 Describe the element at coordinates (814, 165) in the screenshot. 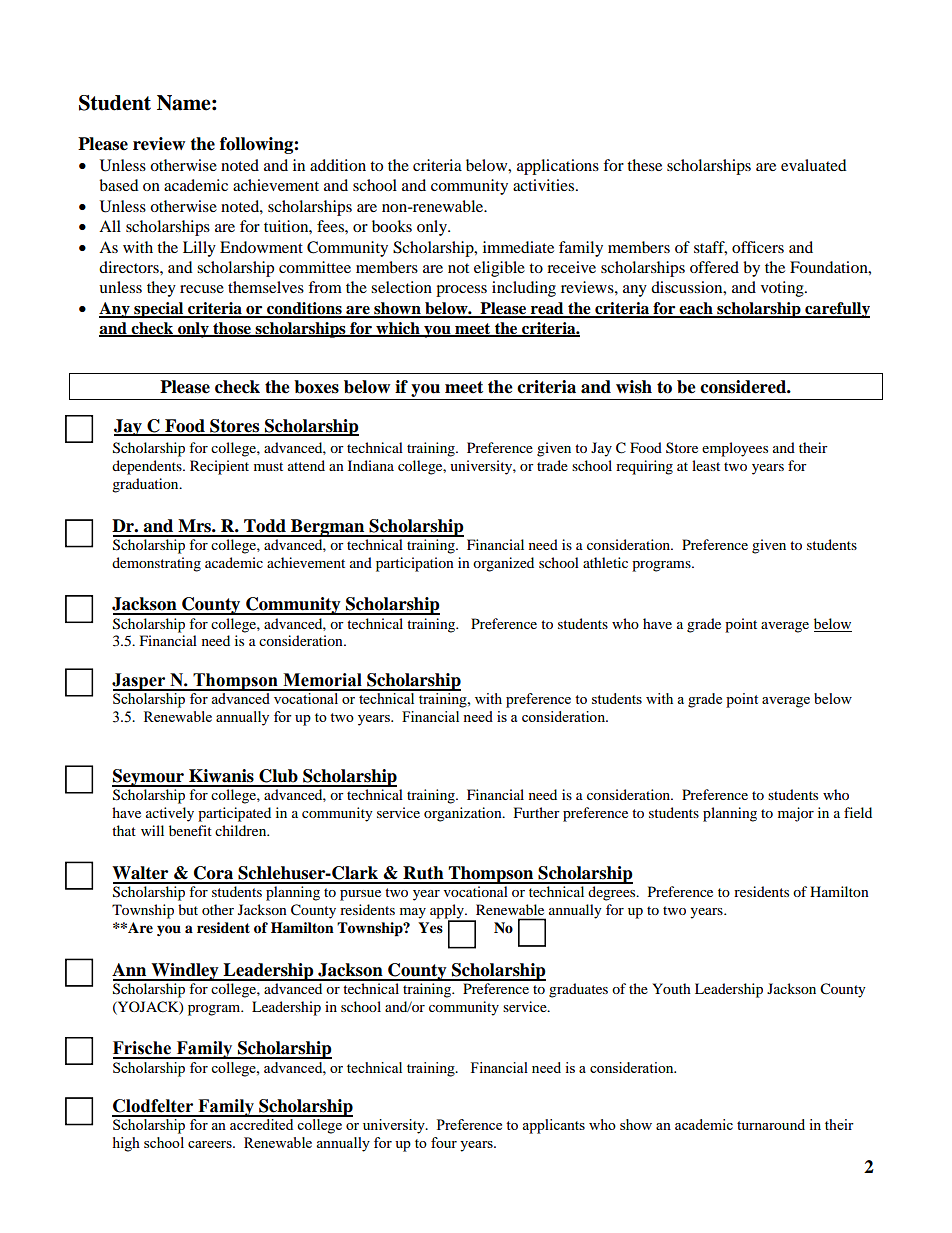

I see `evaluated` at that location.
